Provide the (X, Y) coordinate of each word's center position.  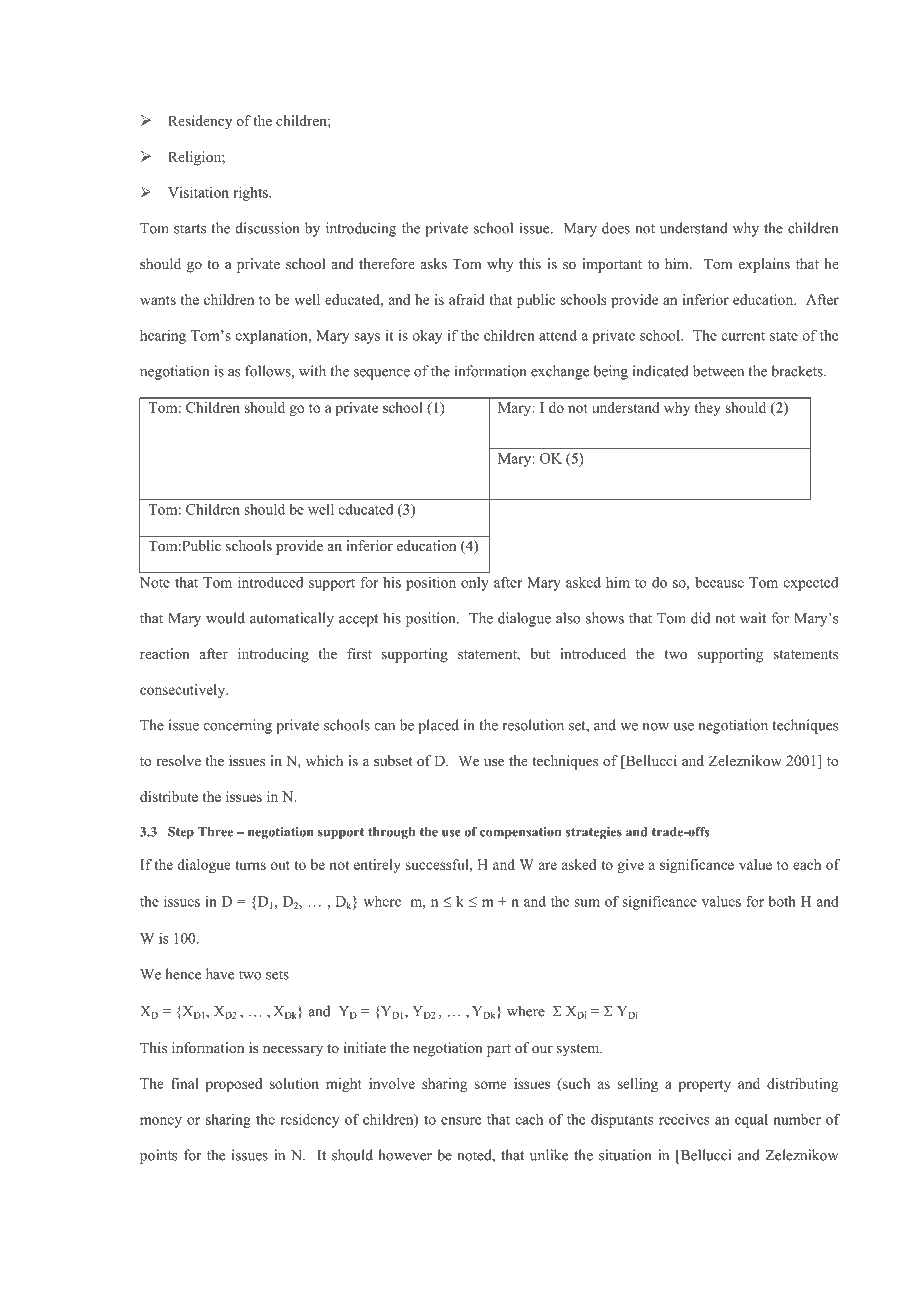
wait (753, 618)
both (782, 901)
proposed (234, 1085)
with (312, 371)
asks (434, 263)
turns (250, 865)
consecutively (184, 691)
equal (751, 1120)
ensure (461, 1121)
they (707, 409)
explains (764, 265)
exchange (560, 372)
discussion (268, 228)
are (548, 866)
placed (438, 726)
